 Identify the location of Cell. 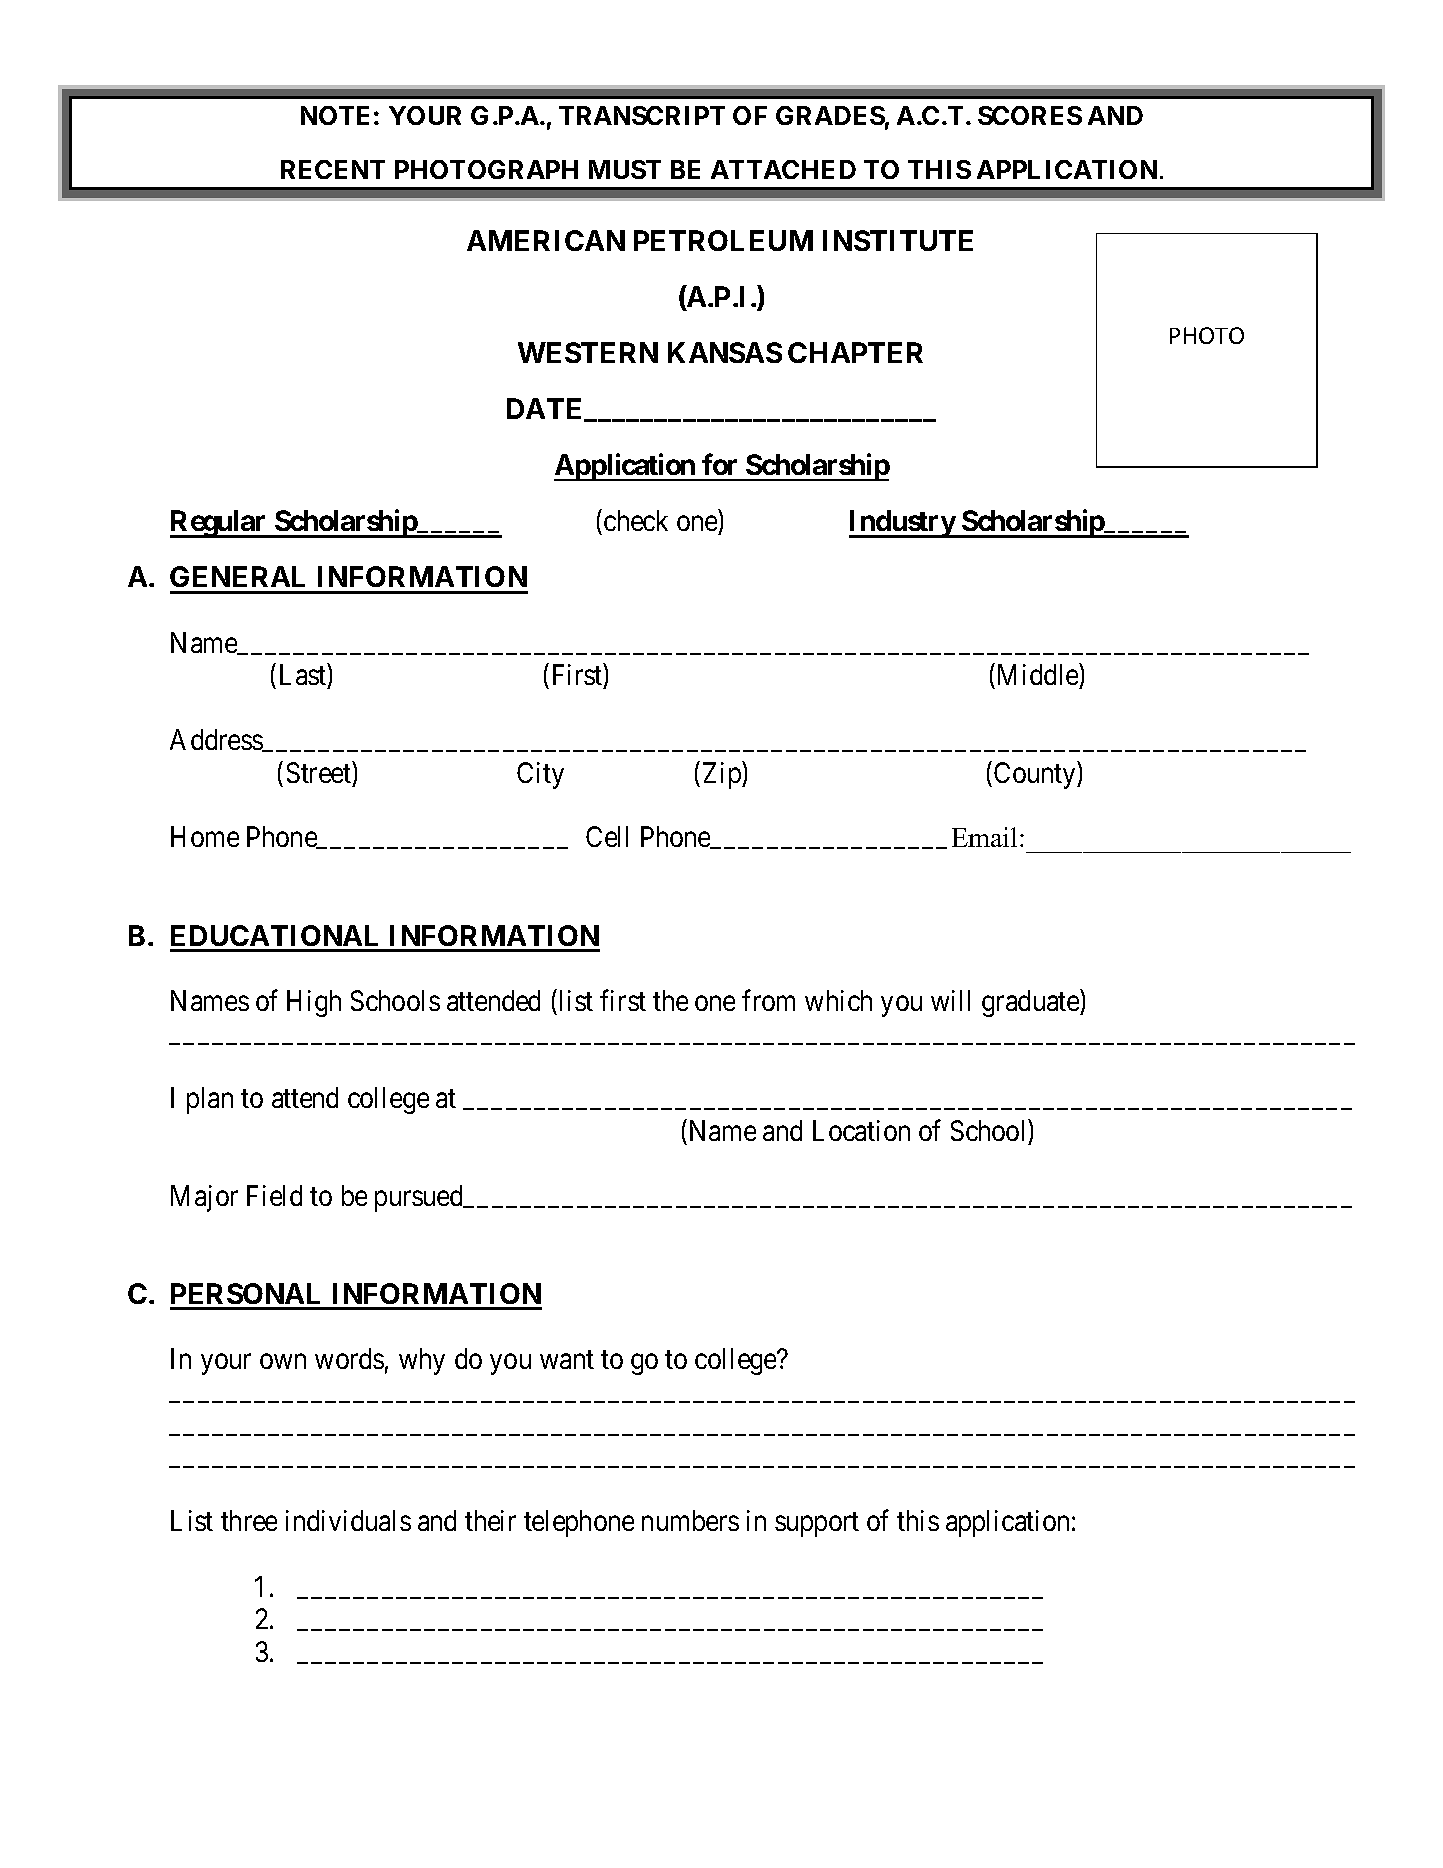
(607, 836).
